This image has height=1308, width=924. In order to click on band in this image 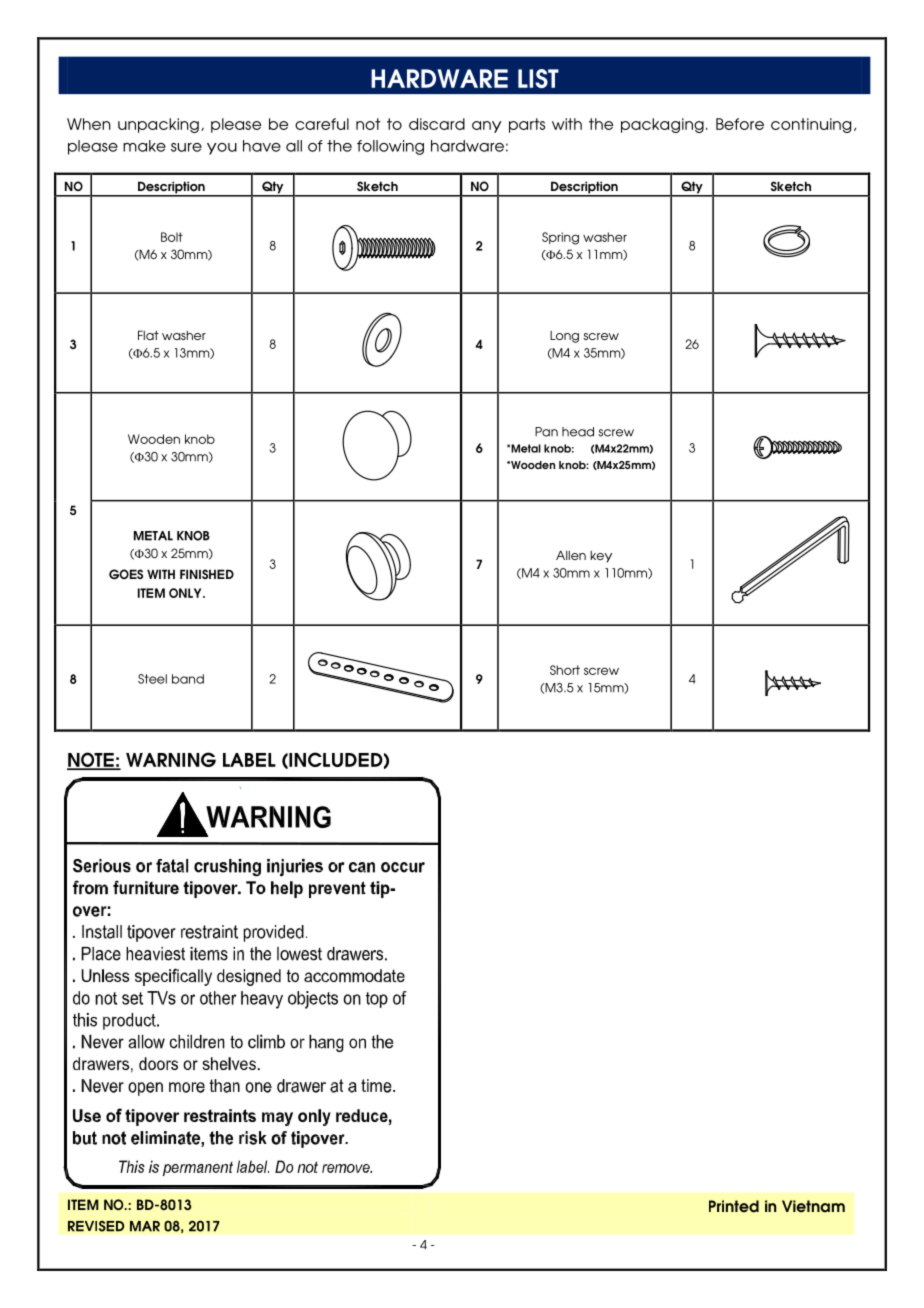, I will do `click(188, 679)`.
